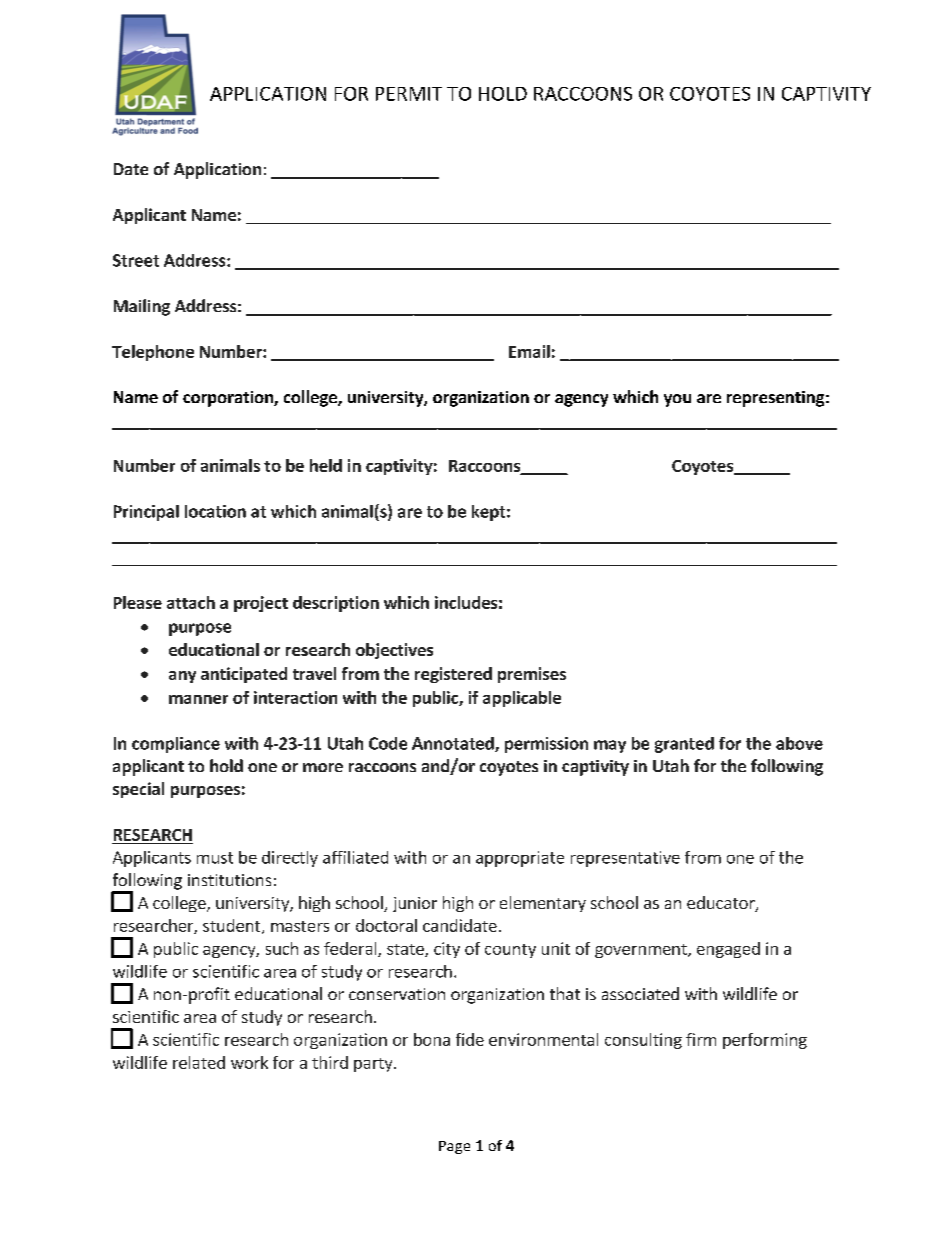  I want to click on registered, so click(453, 675).
